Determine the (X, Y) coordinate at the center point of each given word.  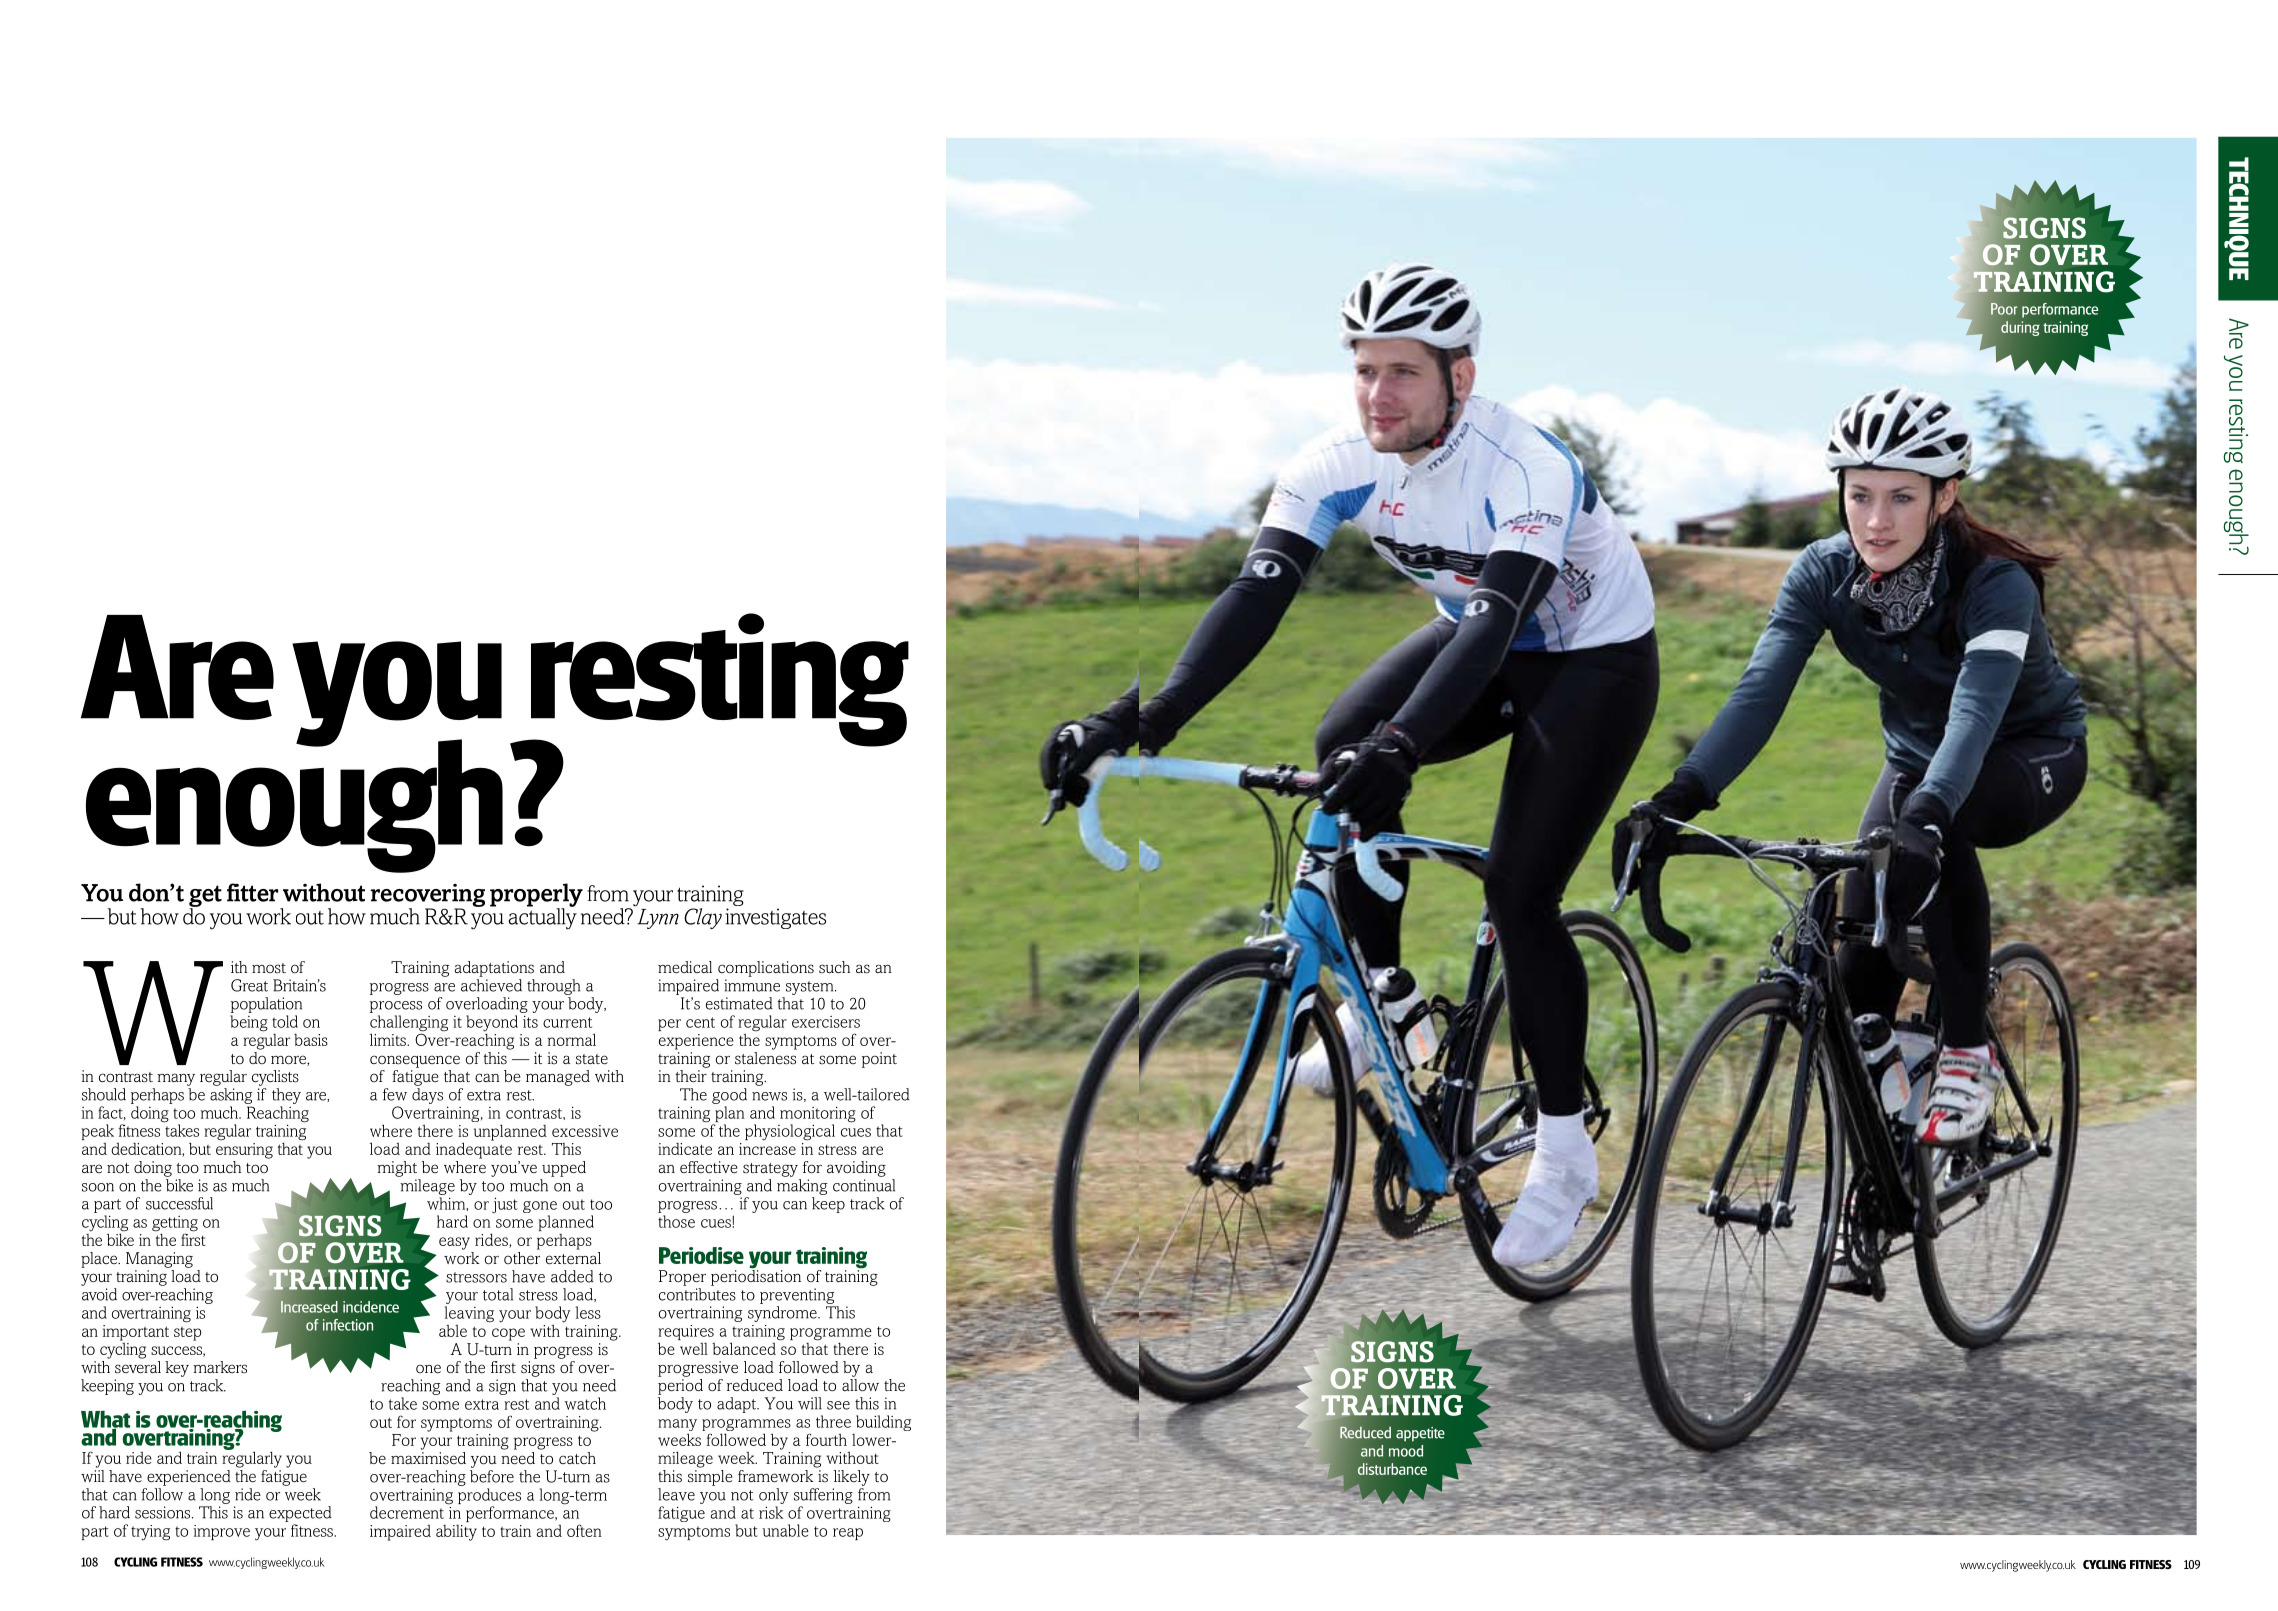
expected (300, 1514)
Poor (2004, 309)
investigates (775, 918)
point (879, 1060)
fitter (252, 892)
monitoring (818, 1115)
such (834, 967)
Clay (703, 918)
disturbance (1392, 1469)
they (286, 1096)
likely (852, 1478)
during (2020, 328)
